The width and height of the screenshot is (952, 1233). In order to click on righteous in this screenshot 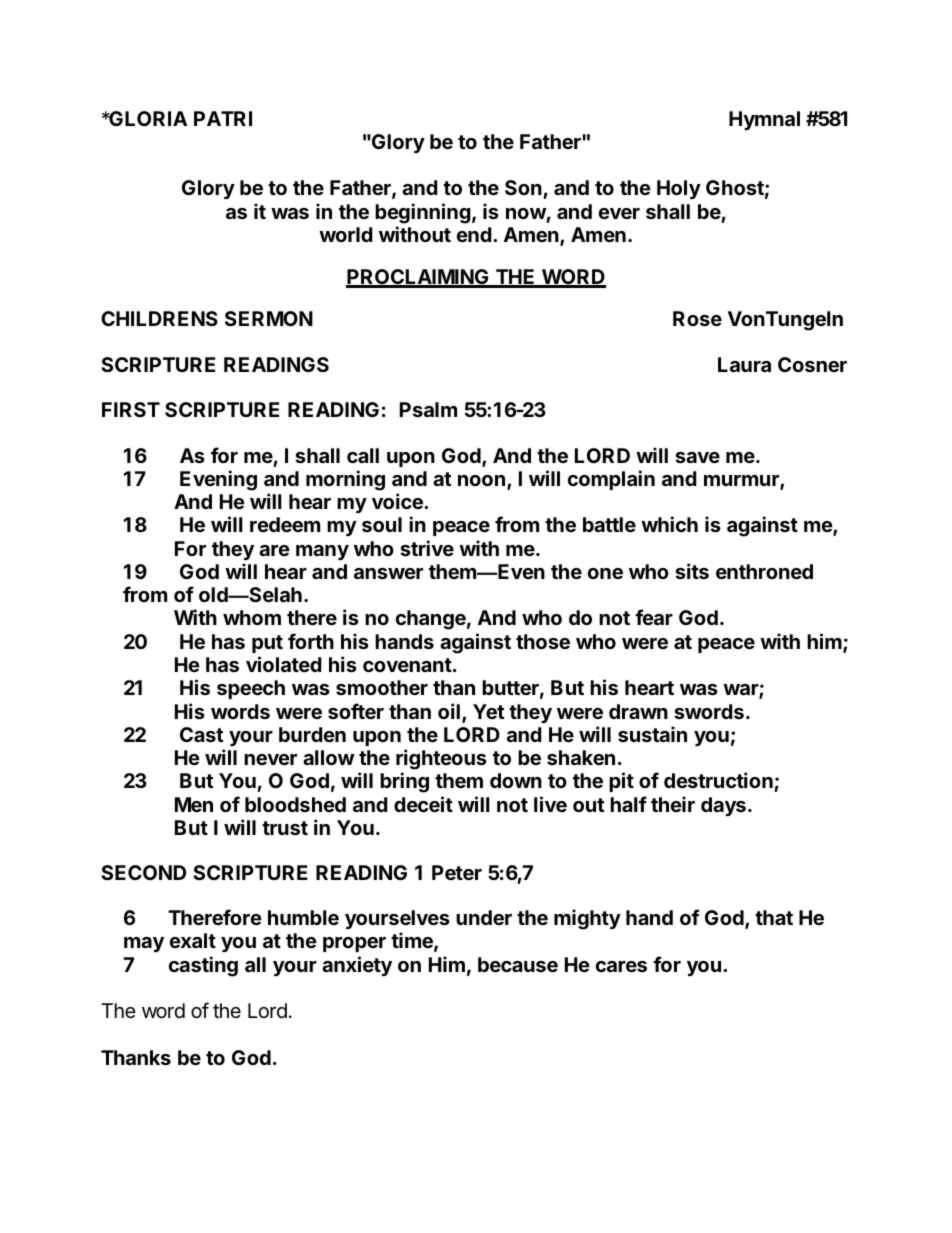, I will do `click(441, 761)`.
